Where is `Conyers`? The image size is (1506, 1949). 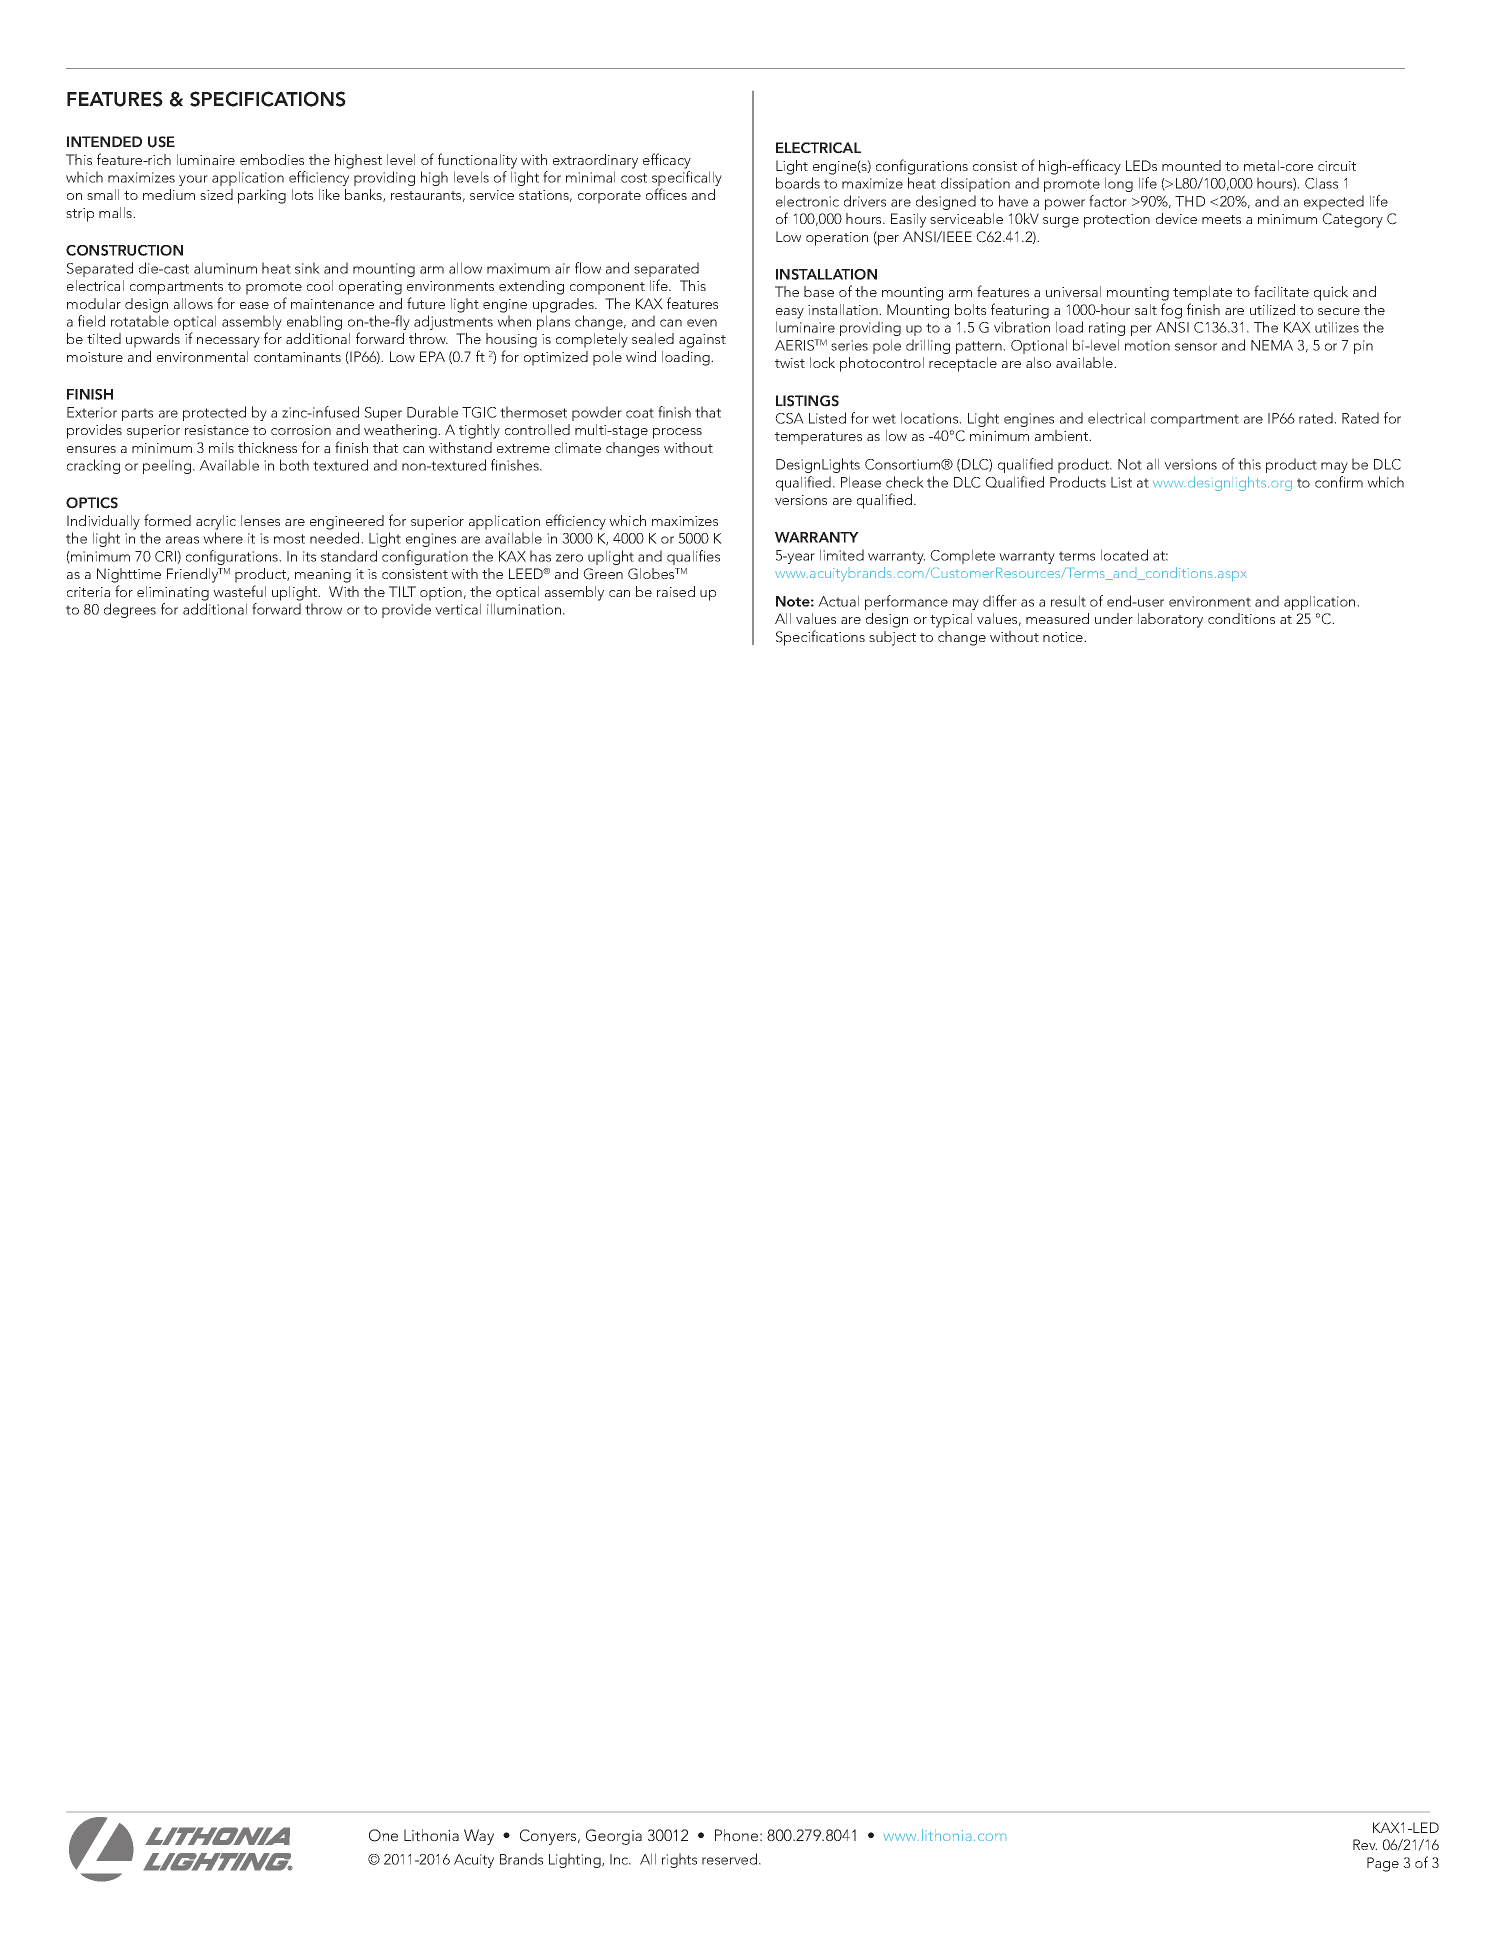
Conyers is located at coordinates (549, 1837).
